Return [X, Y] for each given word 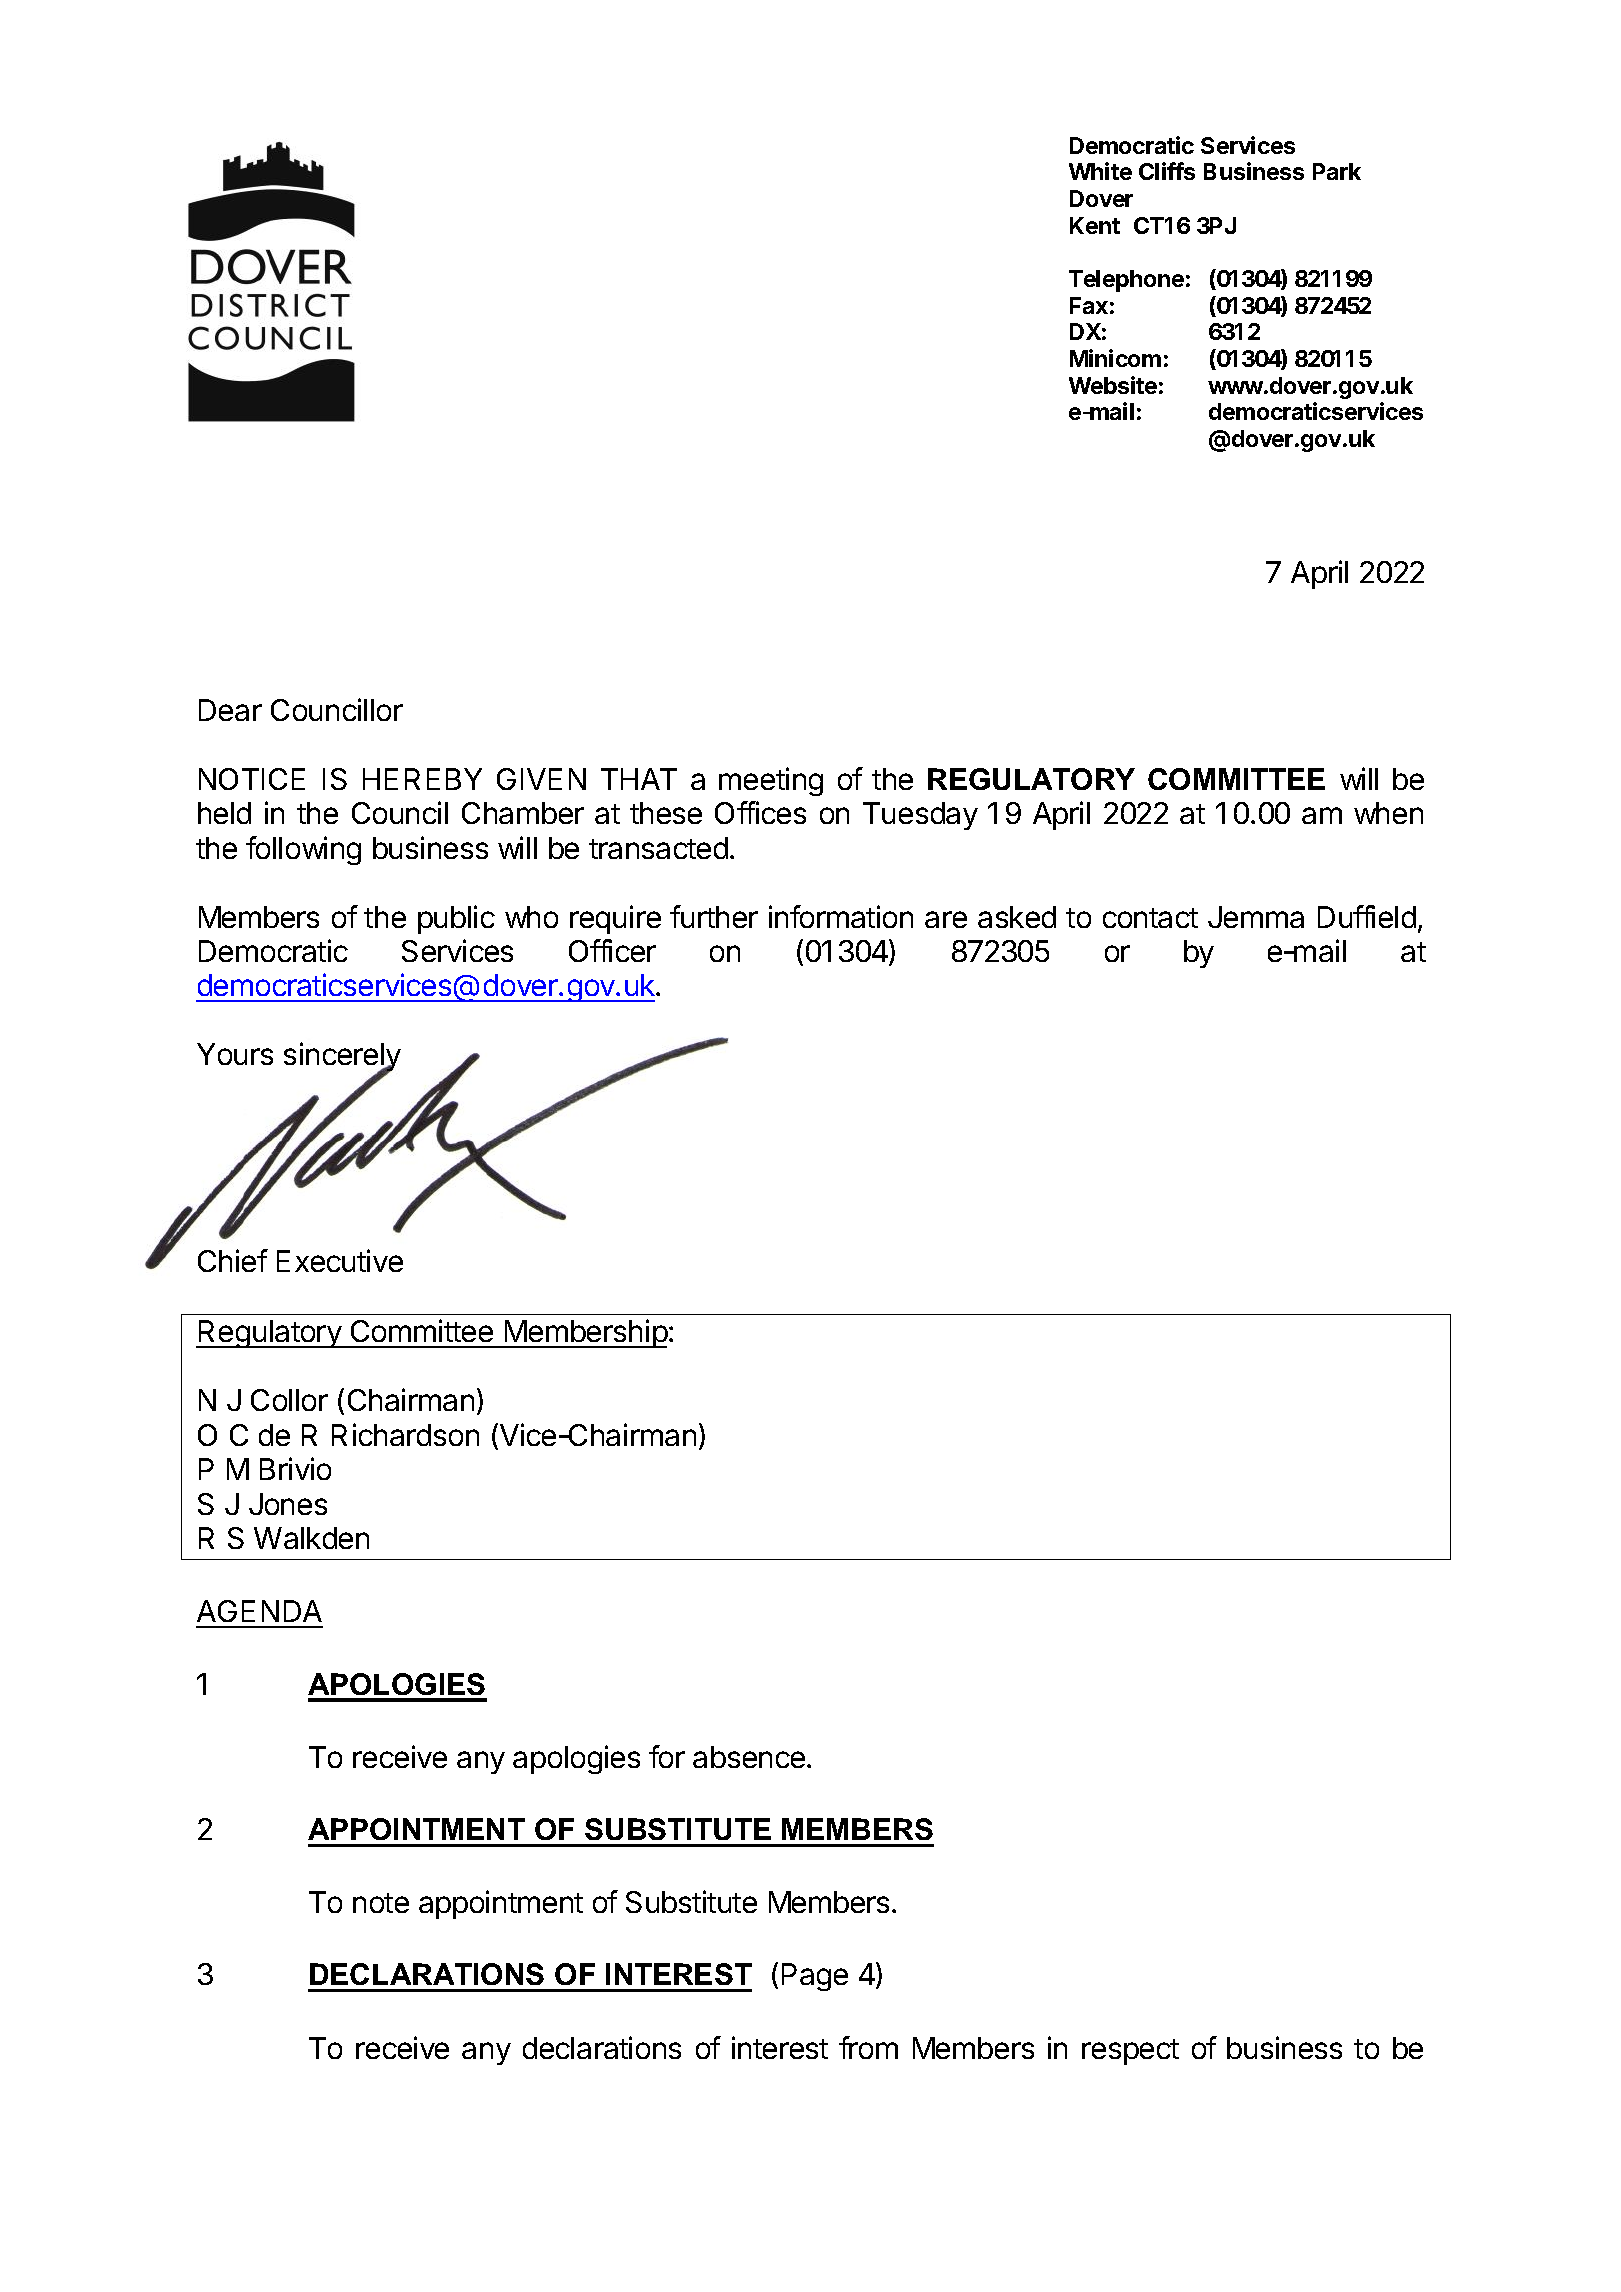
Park [1337, 171]
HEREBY [422, 779]
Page [815, 1977]
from [868, 2047]
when [1388, 813]
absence [750, 1757]
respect [1130, 2052]
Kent [1095, 225]
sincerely [342, 1058]
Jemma [1256, 917]
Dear [230, 710]
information [841, 916]
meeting [771, 781]
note [381, 1903]
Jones [288, 1504]
